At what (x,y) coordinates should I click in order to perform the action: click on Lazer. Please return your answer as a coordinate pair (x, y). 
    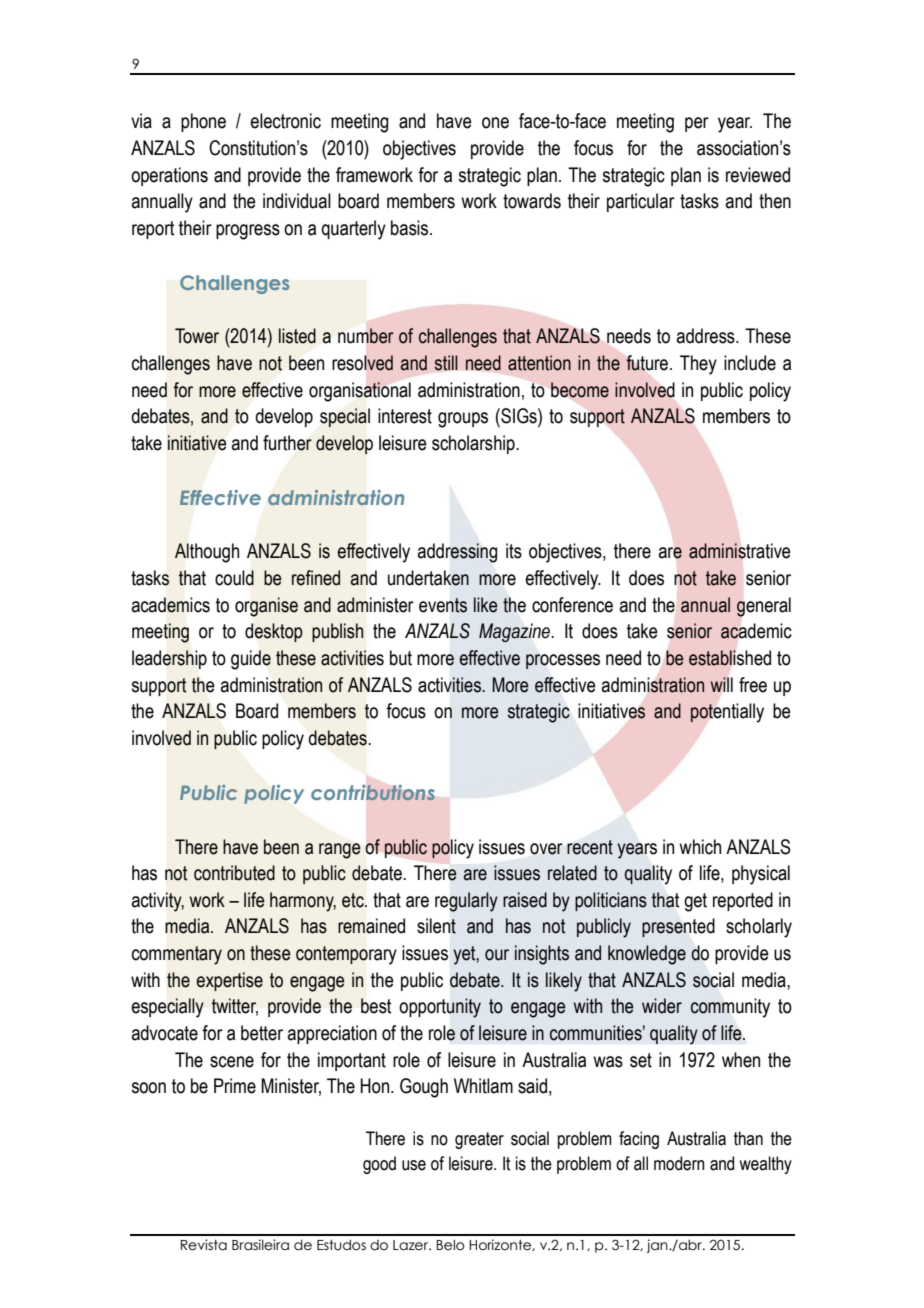
    Looking at the image, I should click on (412, 1245).
